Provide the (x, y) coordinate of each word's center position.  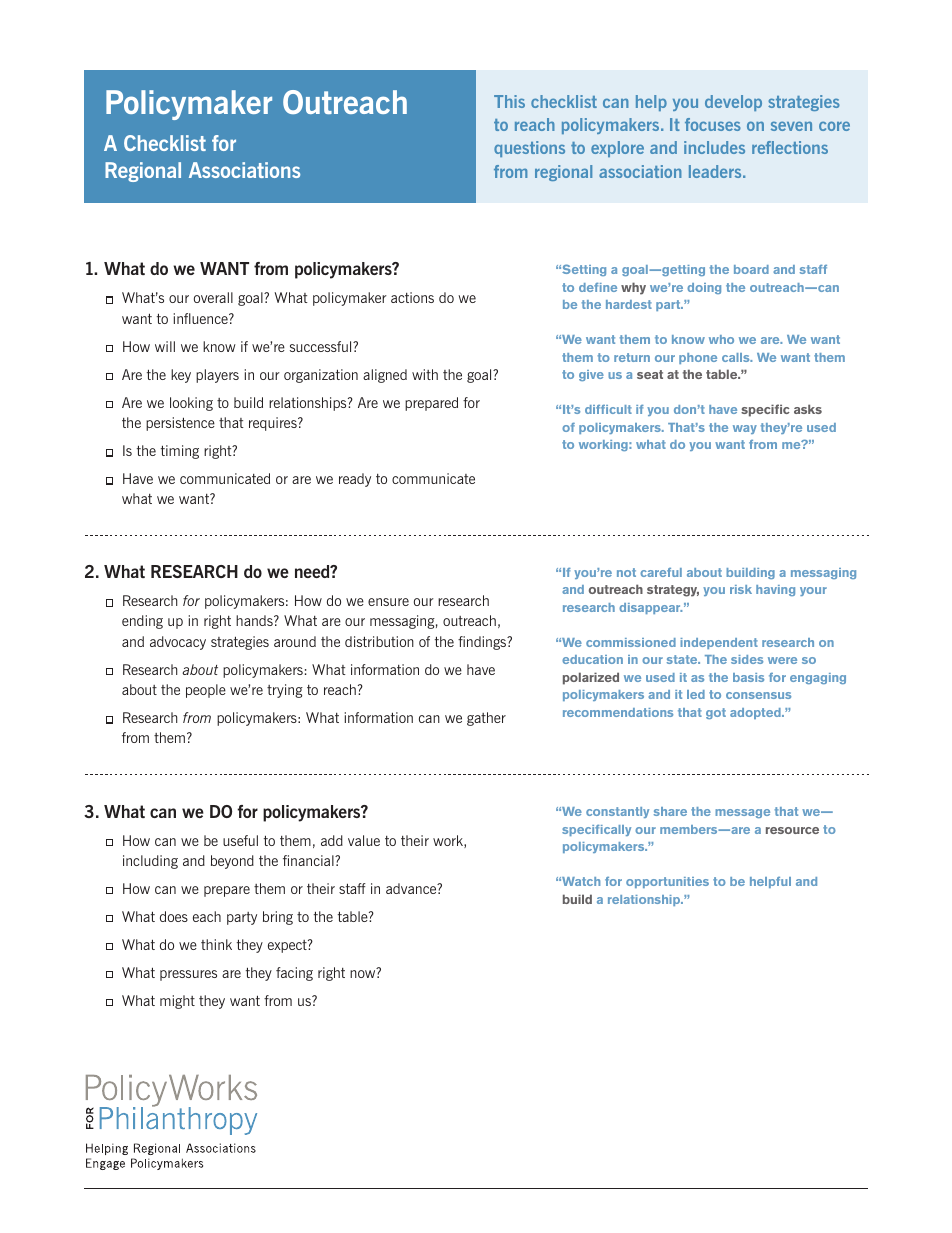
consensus (758, 695)
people (206, 691)
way (745, 429)
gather (486, 719)
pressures (188, 975)
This (509, 101)
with (425, 374)
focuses (713, 124)
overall (213, 297)
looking (191, 404)
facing (294, 974)
